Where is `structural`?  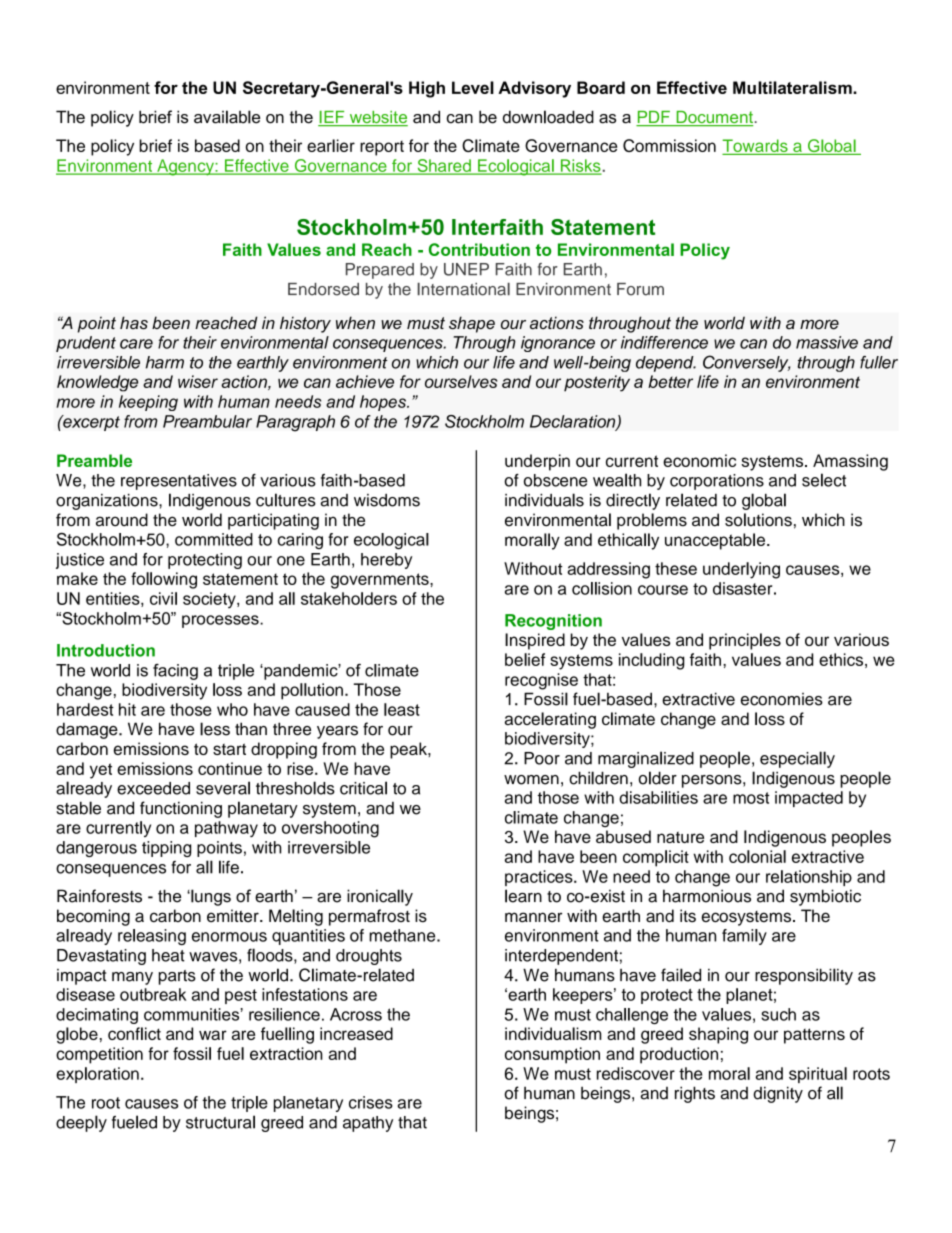 structural is located at coordinates (220, 1122).
